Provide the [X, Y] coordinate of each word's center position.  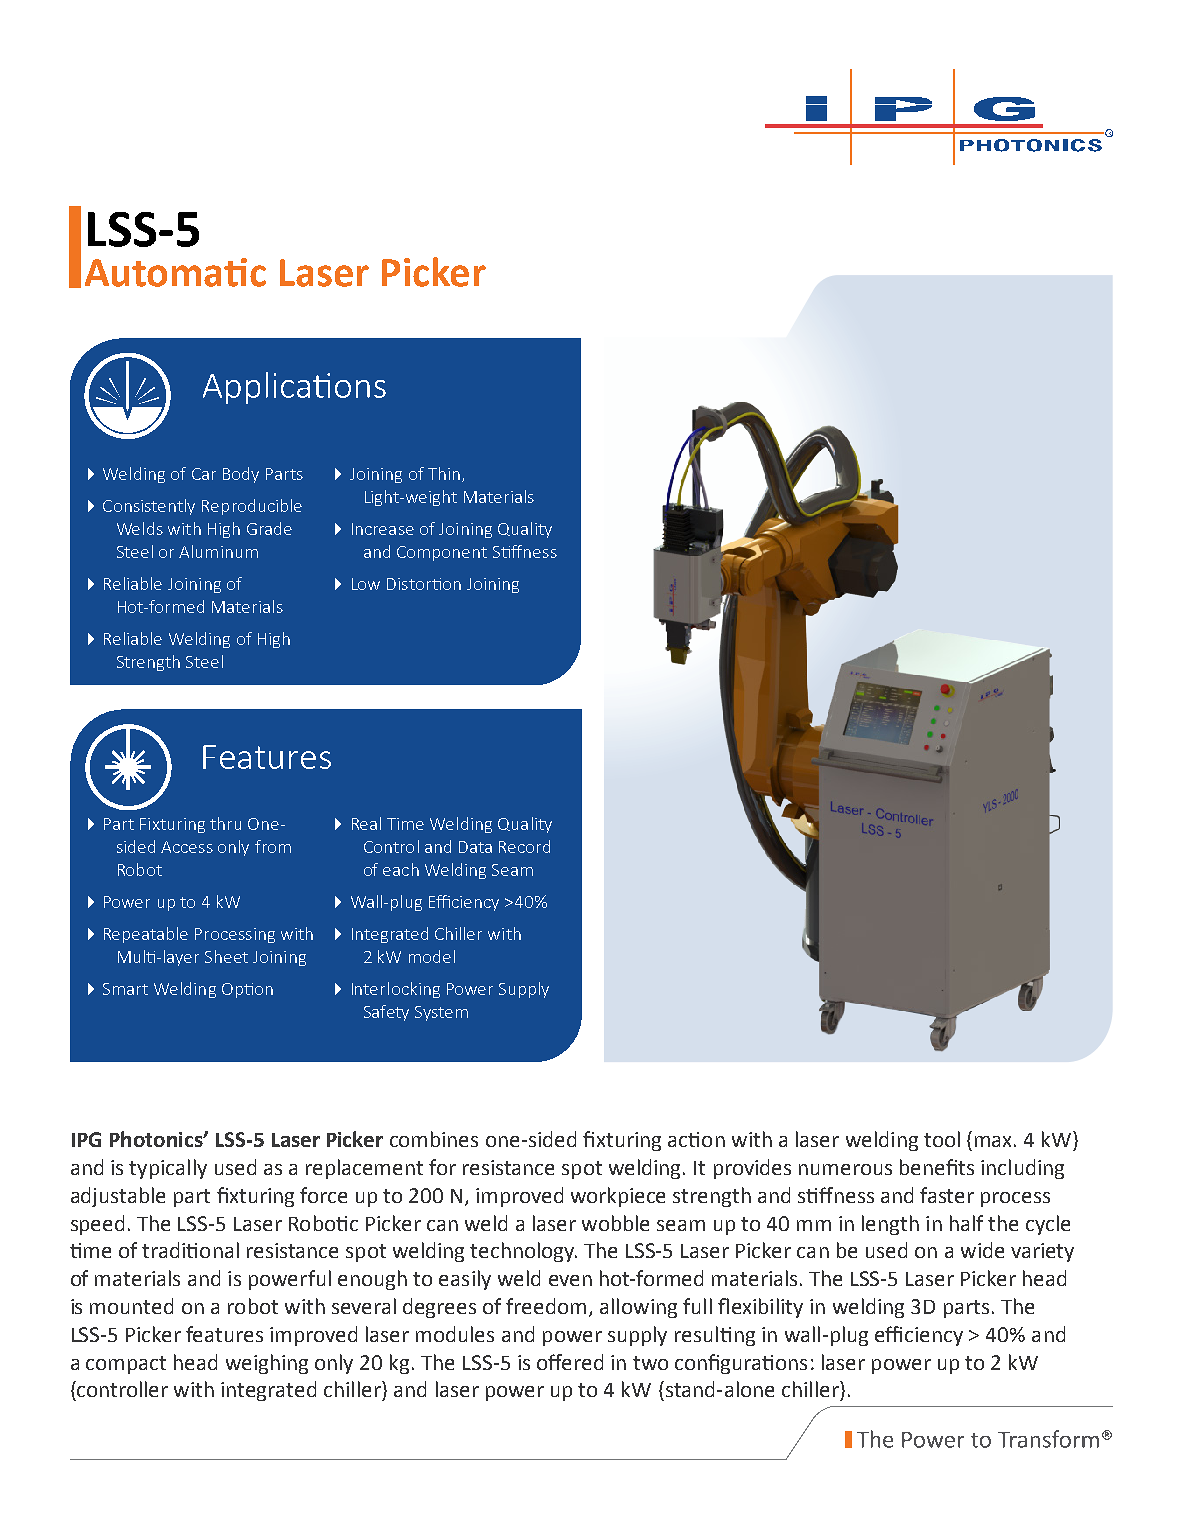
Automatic [175, 272]
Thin [445, 474]
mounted [131, 1306]
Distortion [424, 584]
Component [442, 553]
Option [247, 990]
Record [524, 846]
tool [942, 1139]
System [441, 1013]
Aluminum [218, 551]
